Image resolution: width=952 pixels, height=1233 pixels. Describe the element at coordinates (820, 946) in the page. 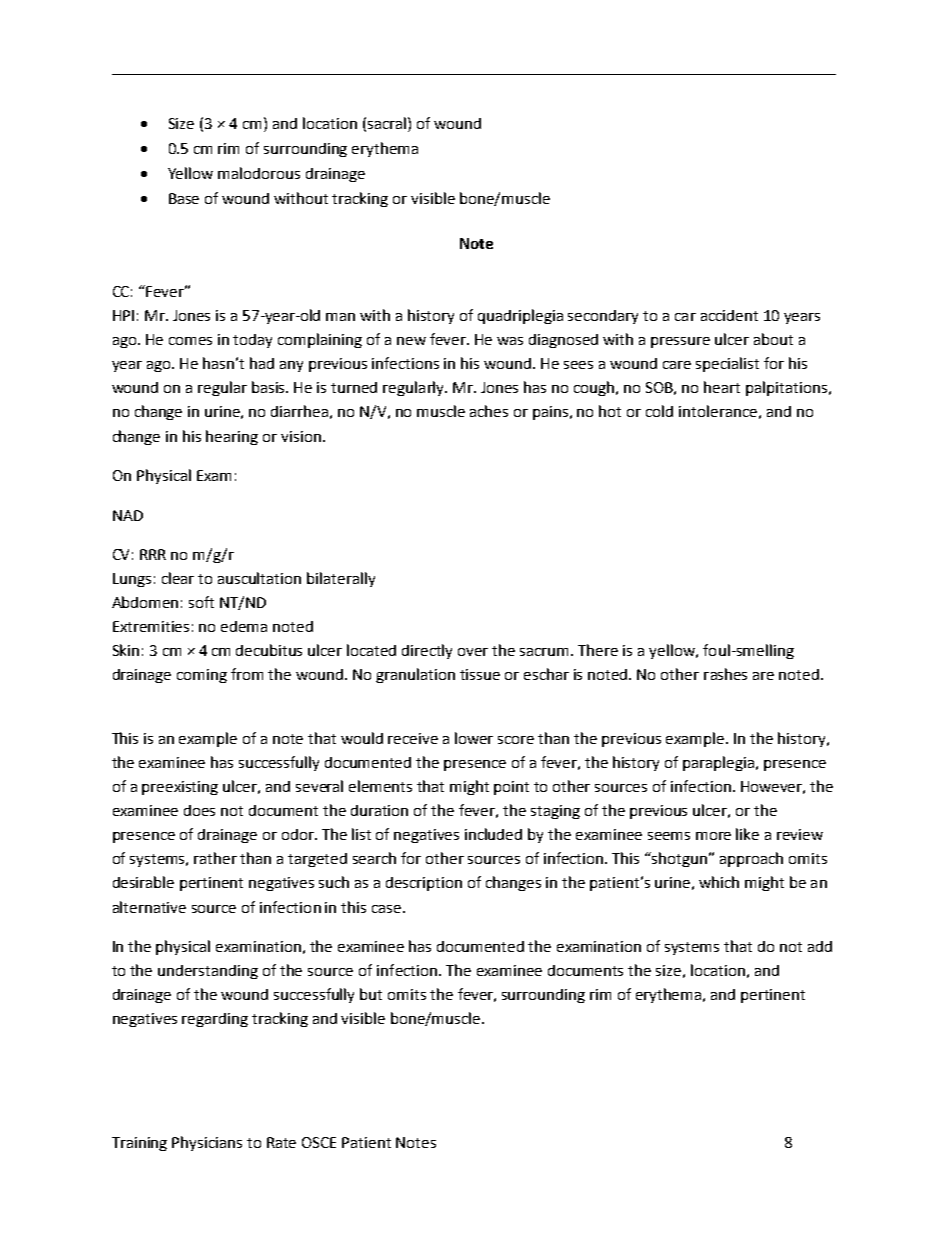

I see `add` at that location.
